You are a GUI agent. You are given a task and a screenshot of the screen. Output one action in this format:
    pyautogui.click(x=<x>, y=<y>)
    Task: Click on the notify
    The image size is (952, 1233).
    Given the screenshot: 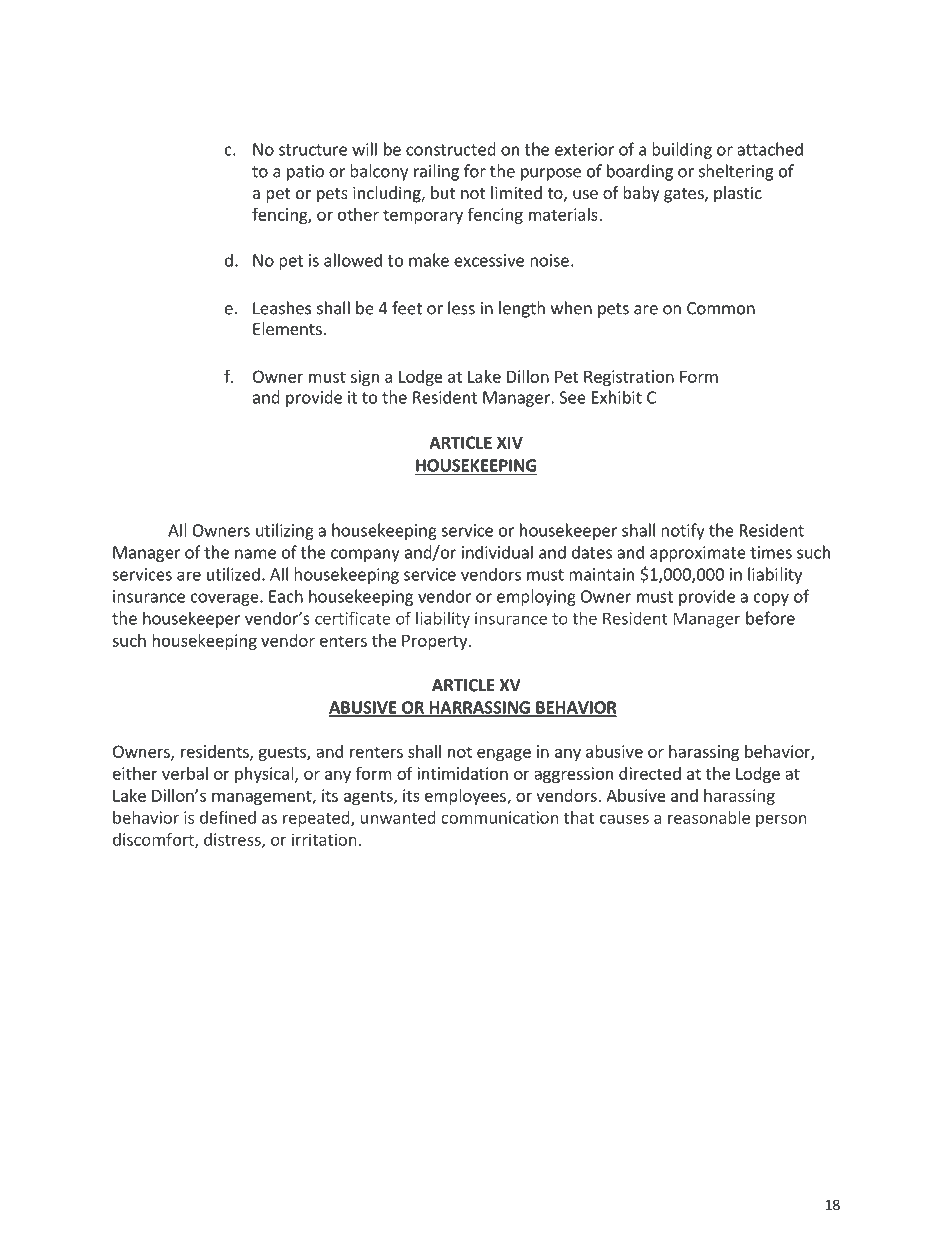 What is the action you would take?
    pyautogui.click(x=683, y=531)
